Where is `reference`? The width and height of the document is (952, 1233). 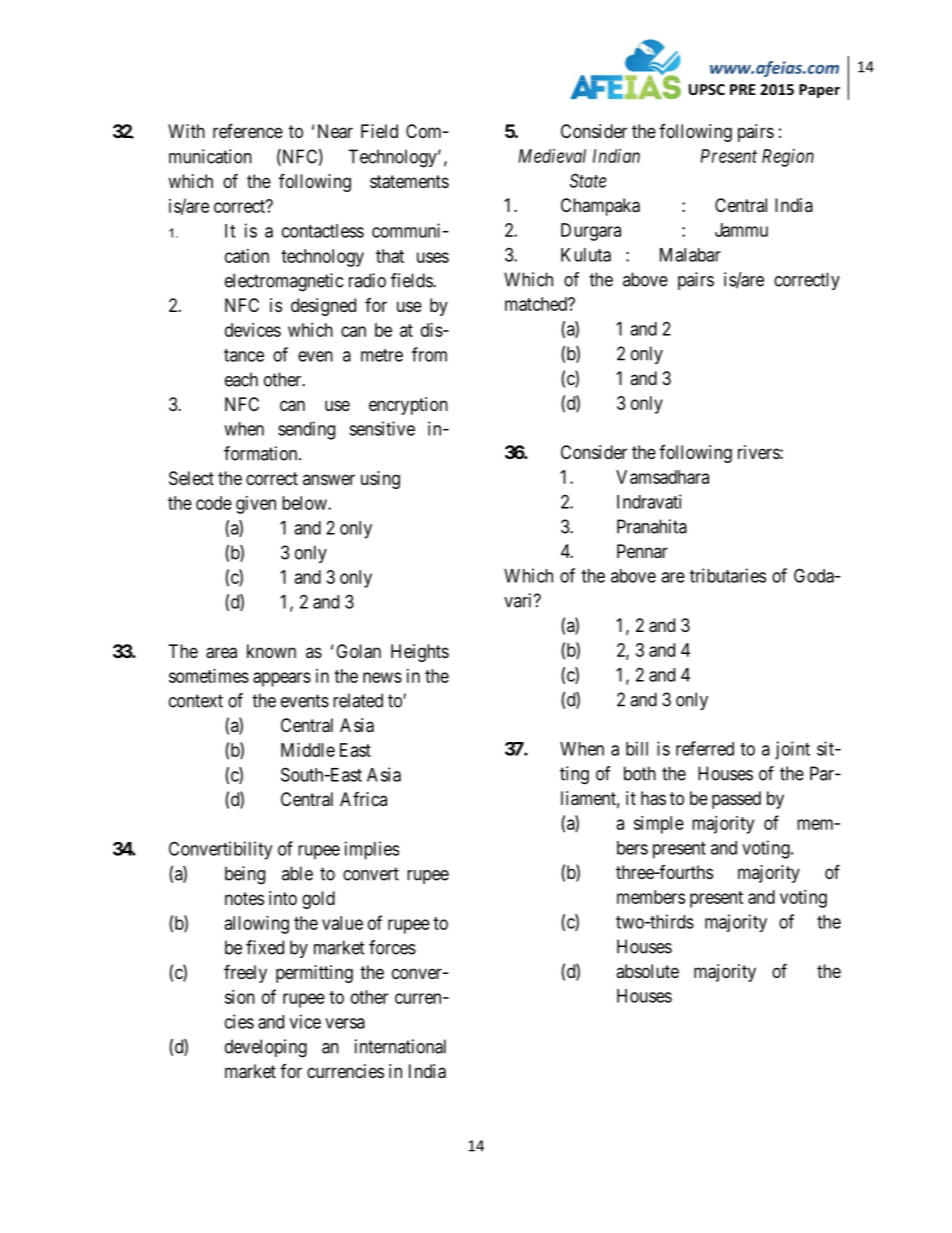
reference is located at coordinates (248, 130).
